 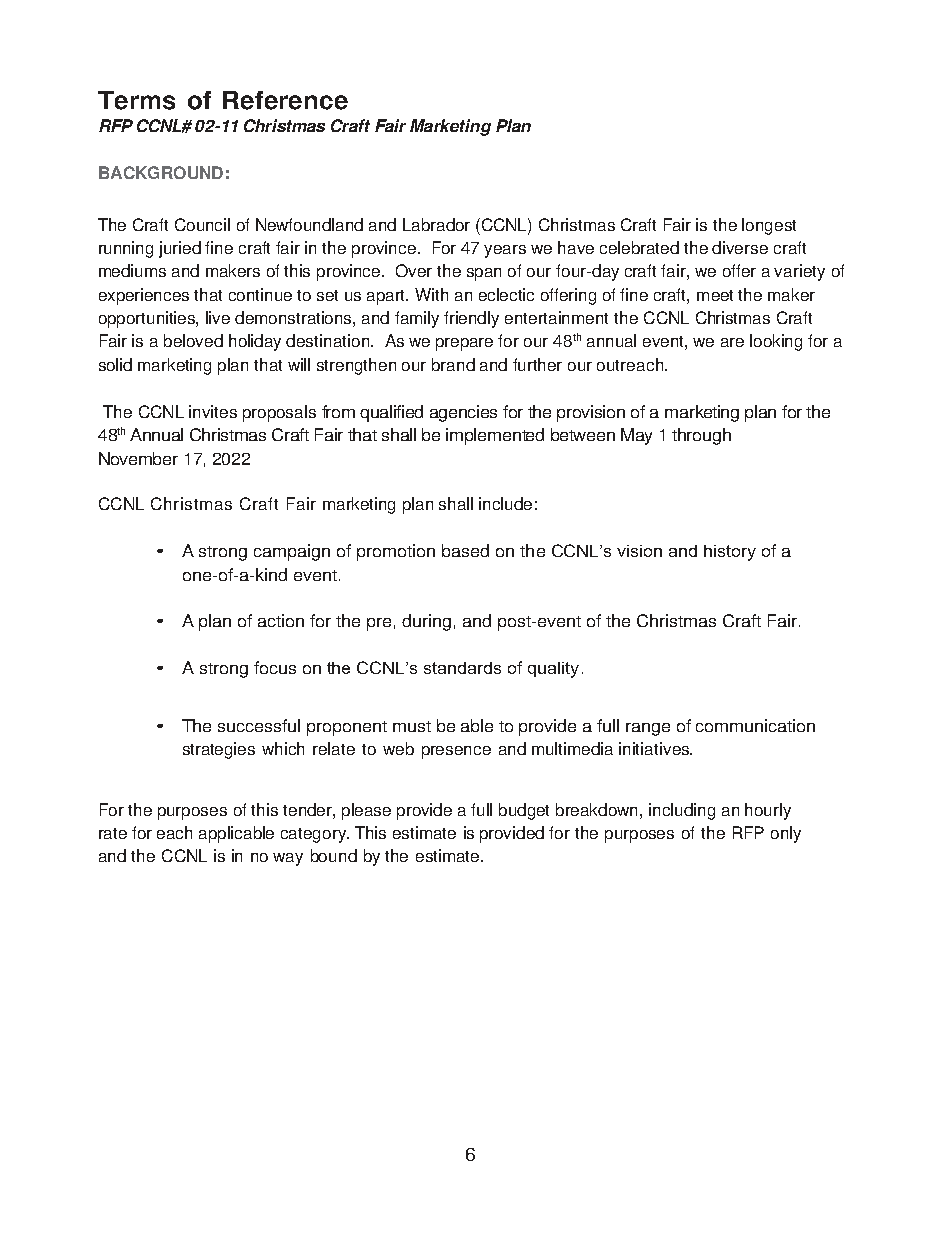 What do you see at coordinates (138, 458) in the page?
I see `November` at bounding box center [138, 458].
